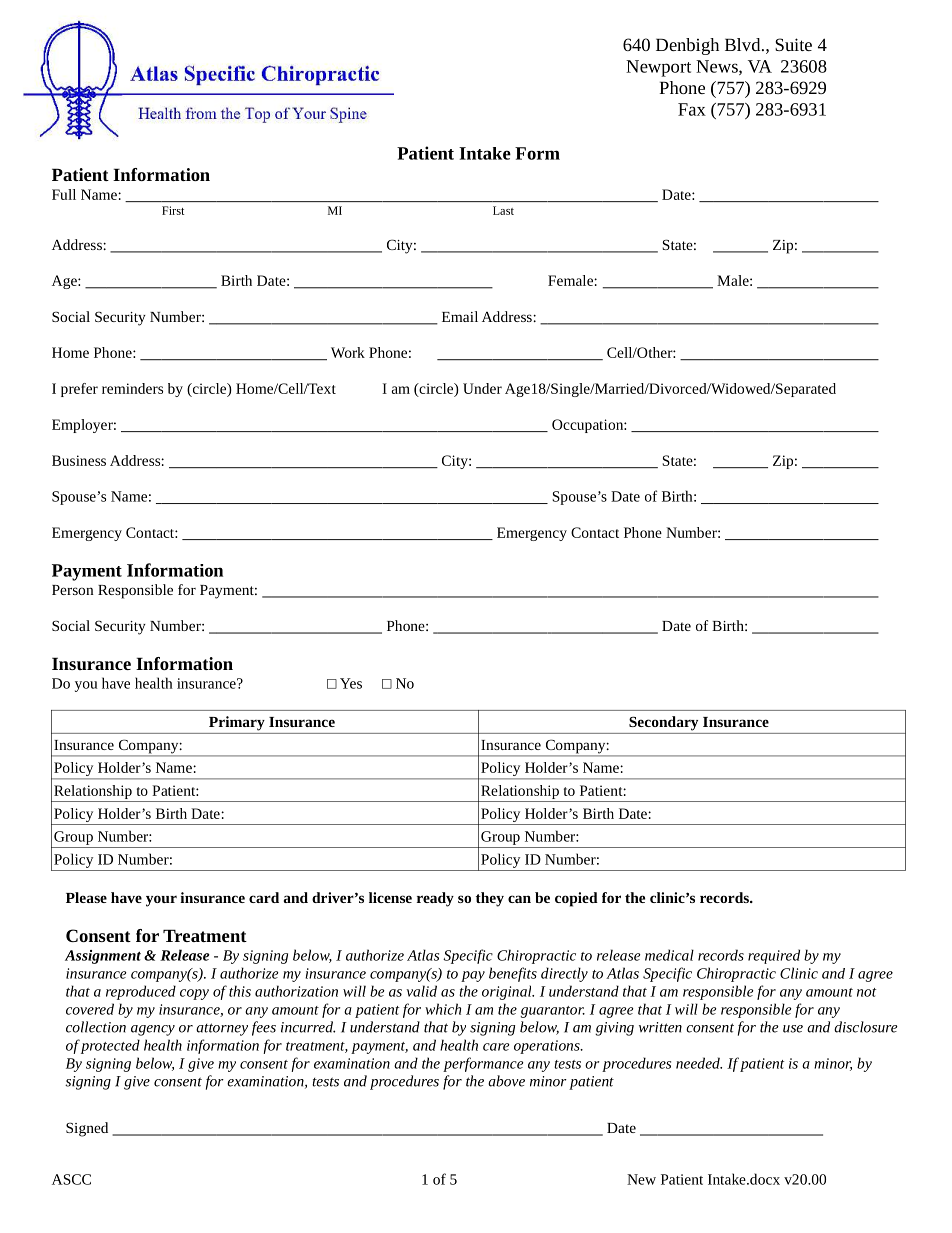 This document has height=1233, width=952. I want to click on Signed, so click(87, 1129).
